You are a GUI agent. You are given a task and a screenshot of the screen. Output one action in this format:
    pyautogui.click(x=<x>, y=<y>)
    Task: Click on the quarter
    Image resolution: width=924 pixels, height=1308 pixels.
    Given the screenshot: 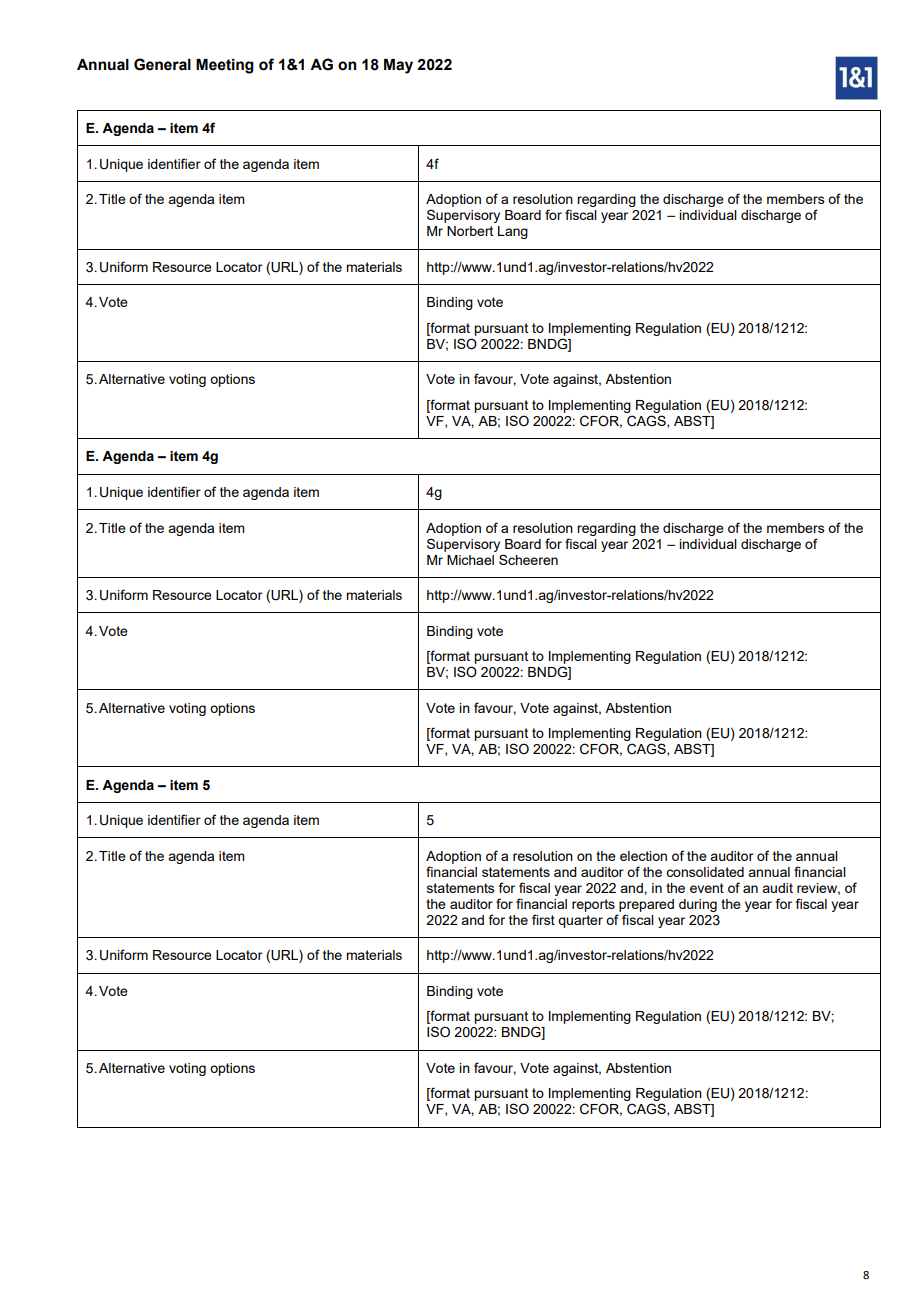 What is the action you would take?
    pyautogui.click(x=580, y=921)
